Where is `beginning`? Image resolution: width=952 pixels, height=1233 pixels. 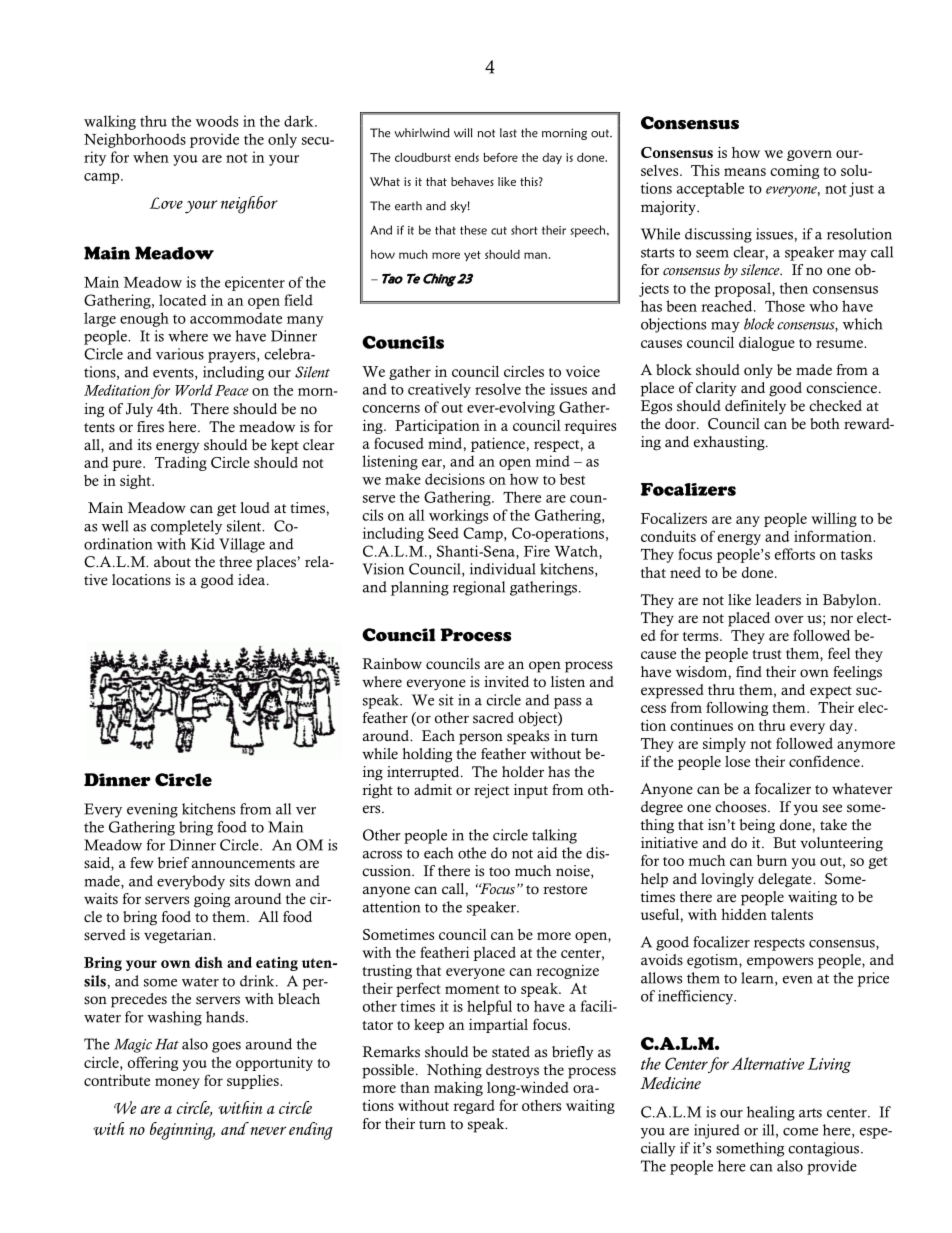 beginning is located at coordinates (182, 1131).
